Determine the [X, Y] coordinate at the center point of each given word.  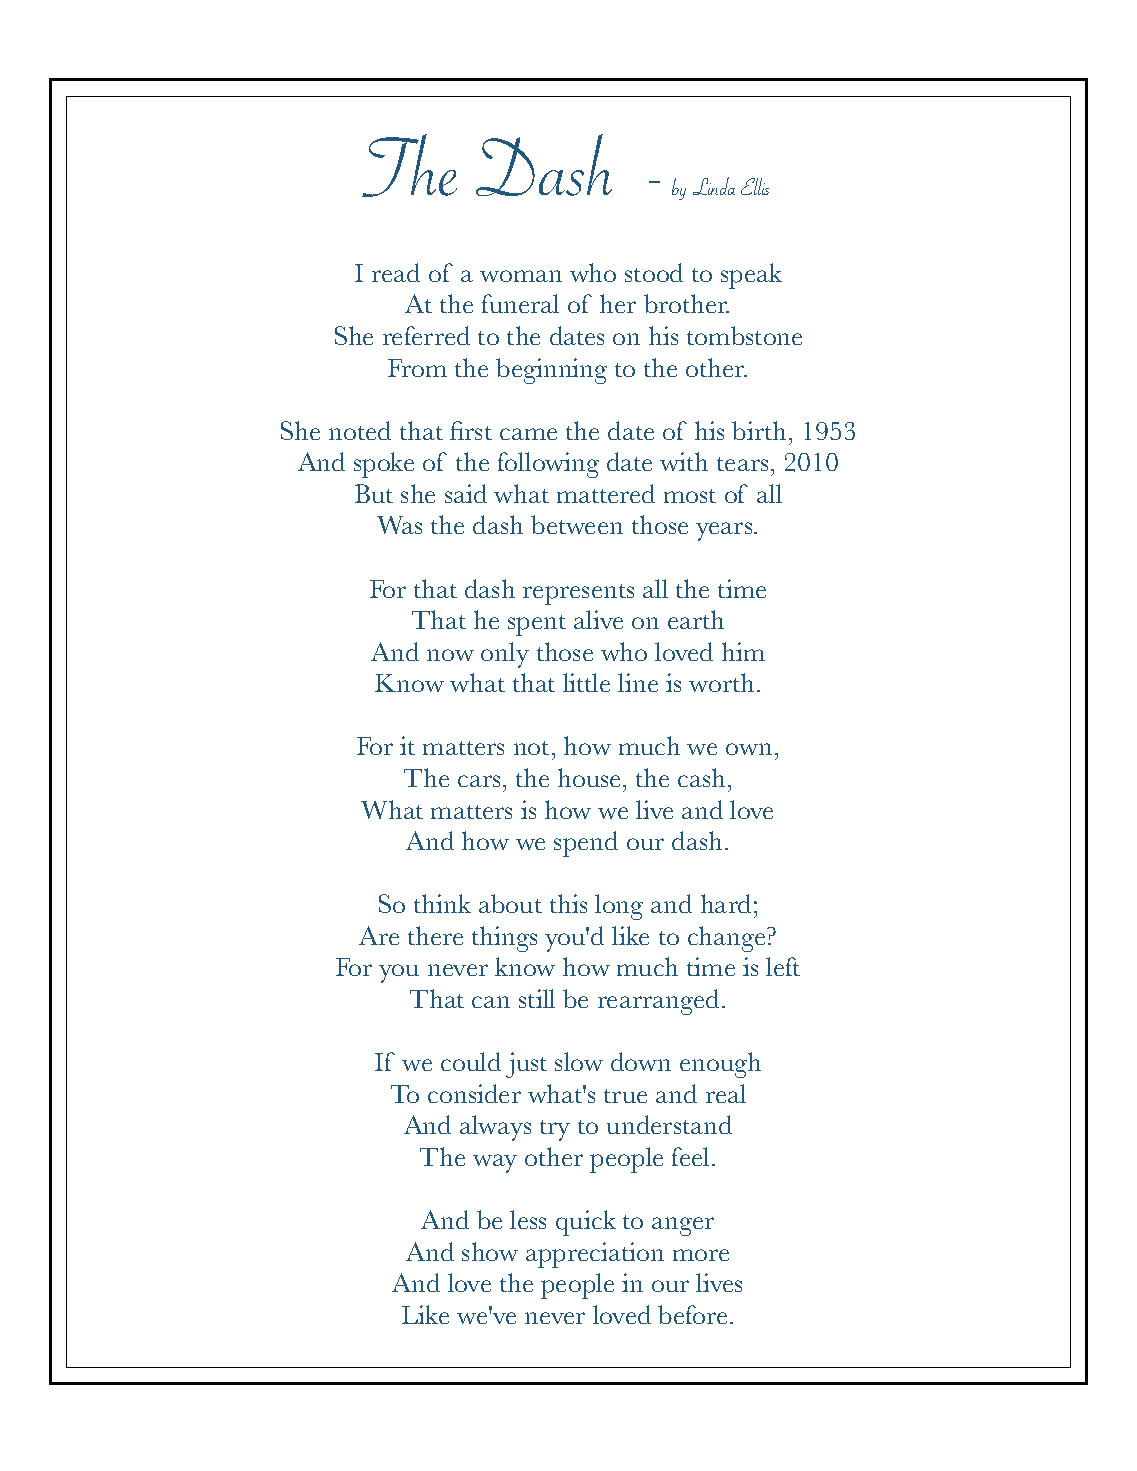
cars [479, 781]
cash [701, 777]
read [396, 272]
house [591, 777]
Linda [714, 186]
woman [521, 276]
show [490, 1251]
